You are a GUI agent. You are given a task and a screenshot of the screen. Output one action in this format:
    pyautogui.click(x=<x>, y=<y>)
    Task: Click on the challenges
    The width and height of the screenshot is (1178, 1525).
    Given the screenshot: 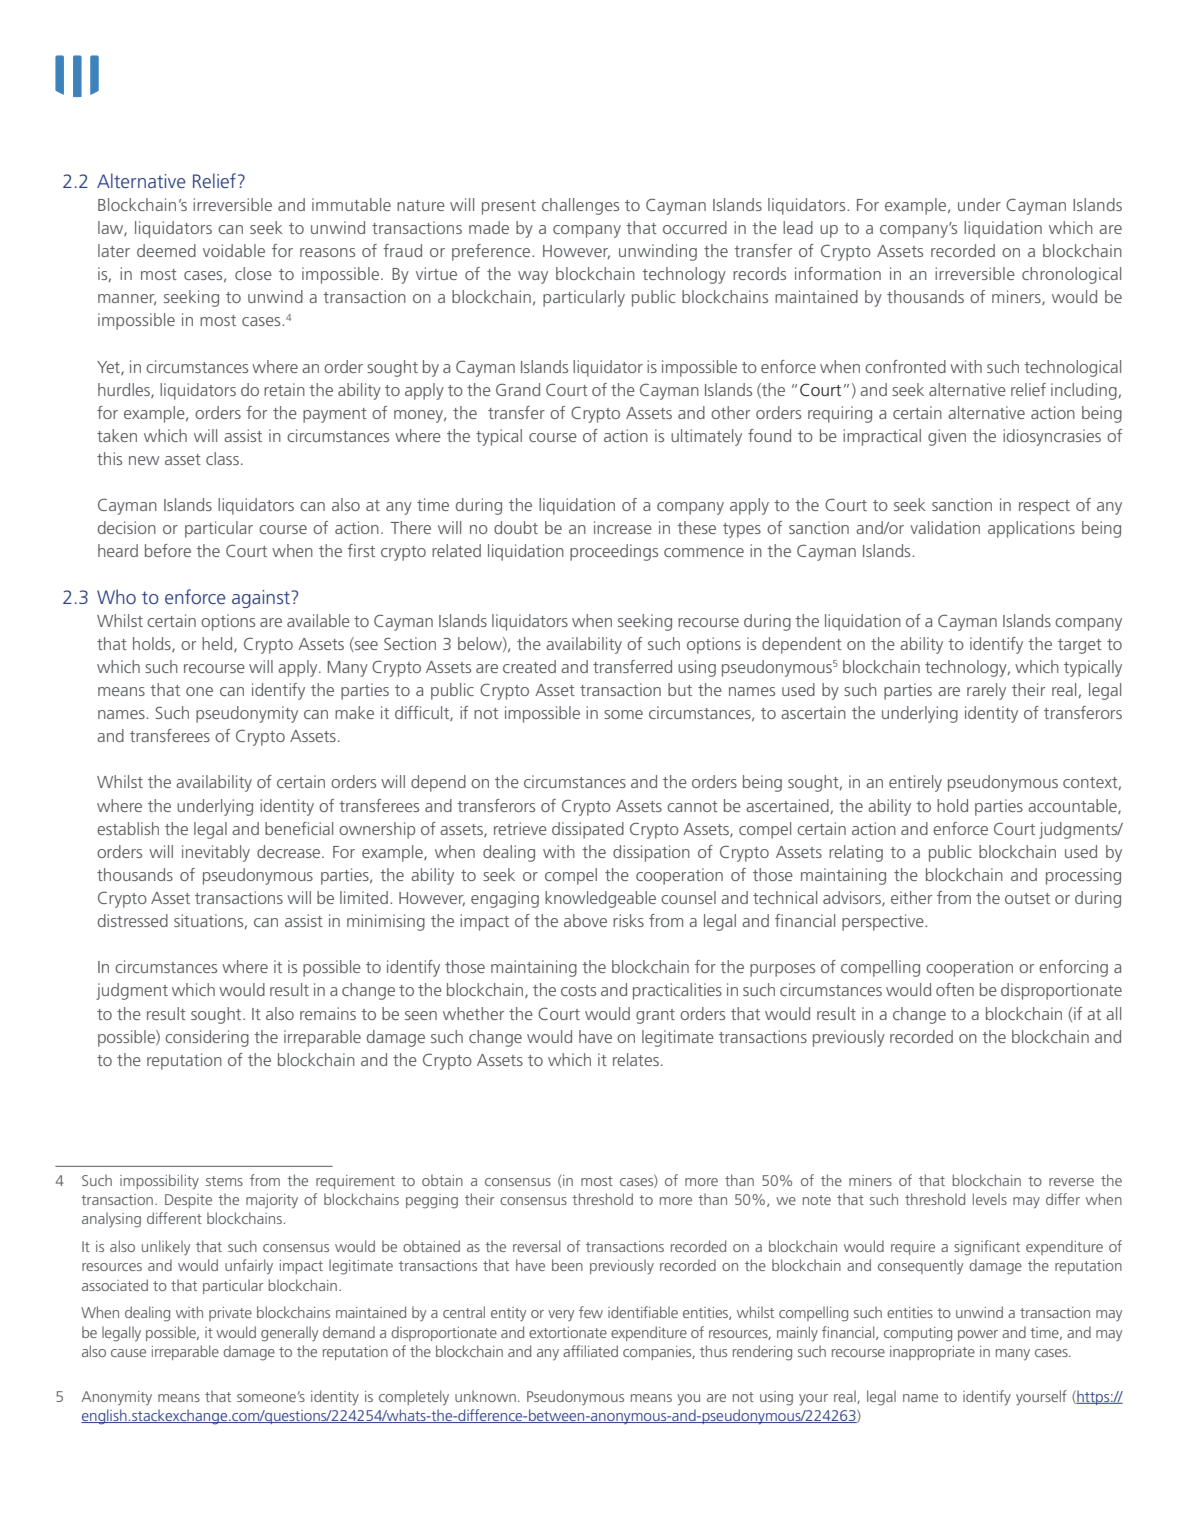 What is the action you would take?
    pyautogui.click(x=580, y=206)
